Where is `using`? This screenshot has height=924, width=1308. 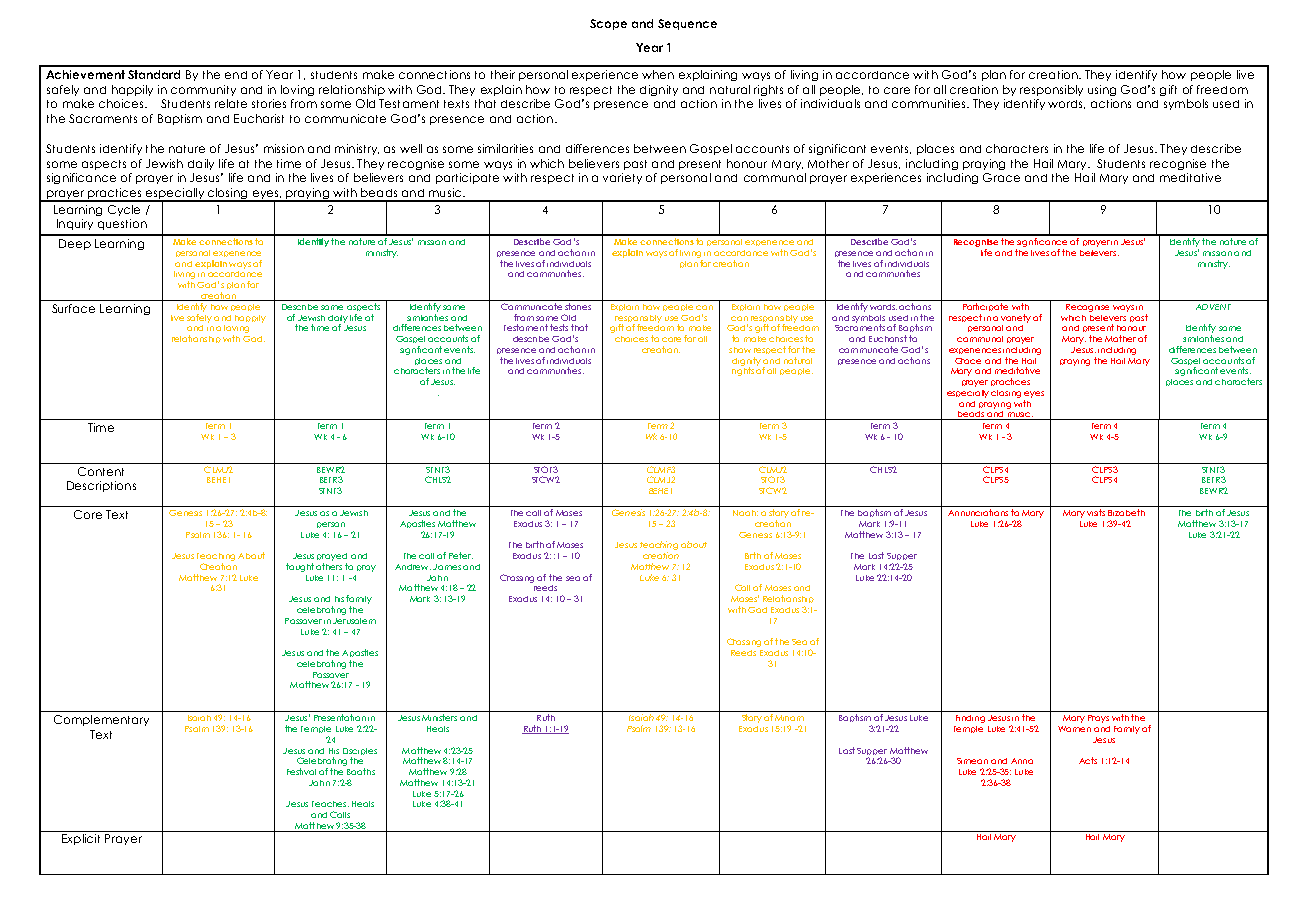 using is located at coordinates (1102, 90).
